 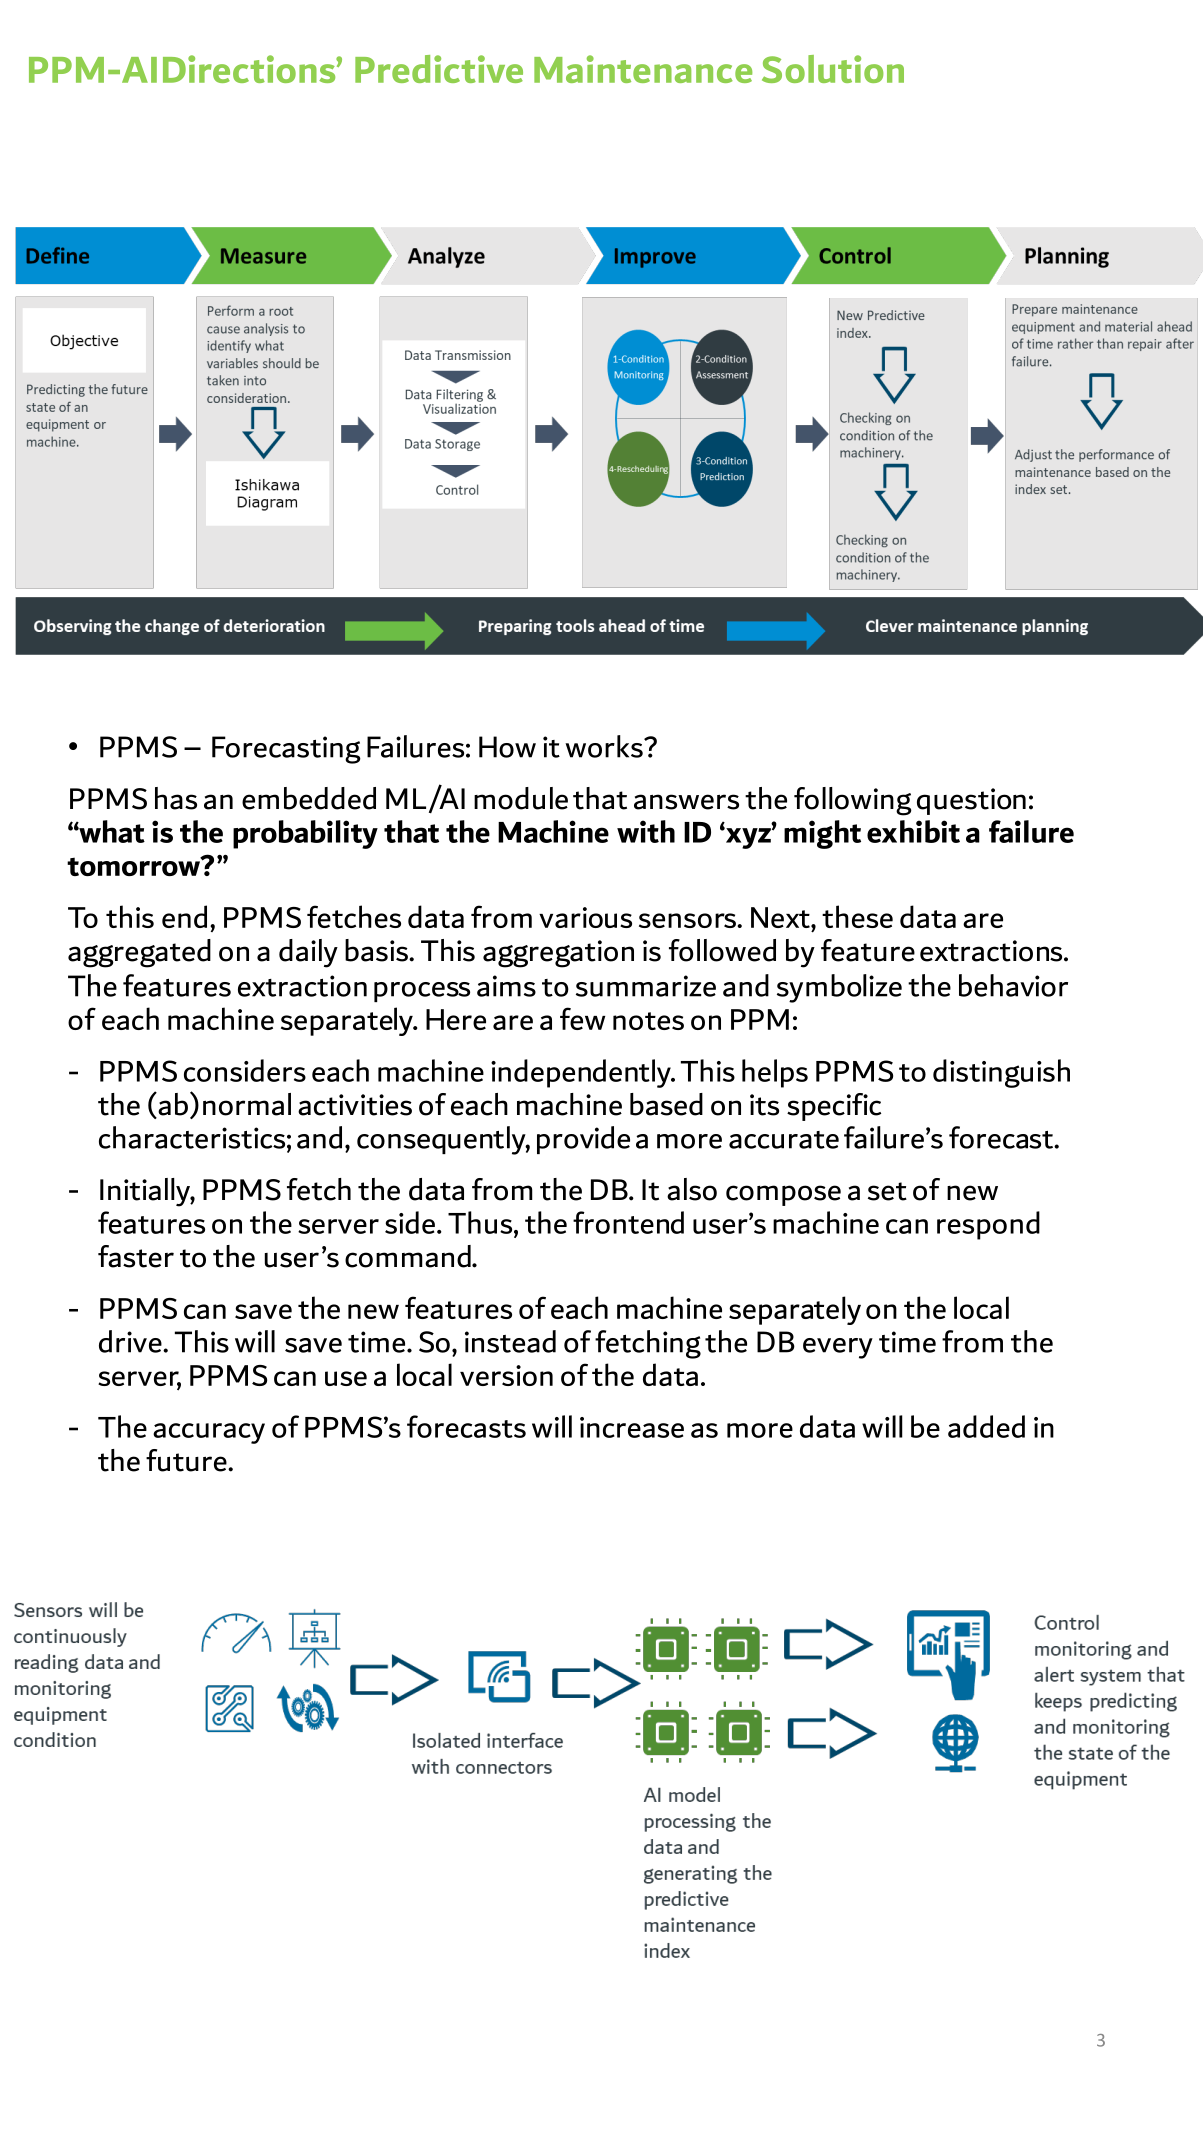 I want to click on has, so click(x=176, y=798).
